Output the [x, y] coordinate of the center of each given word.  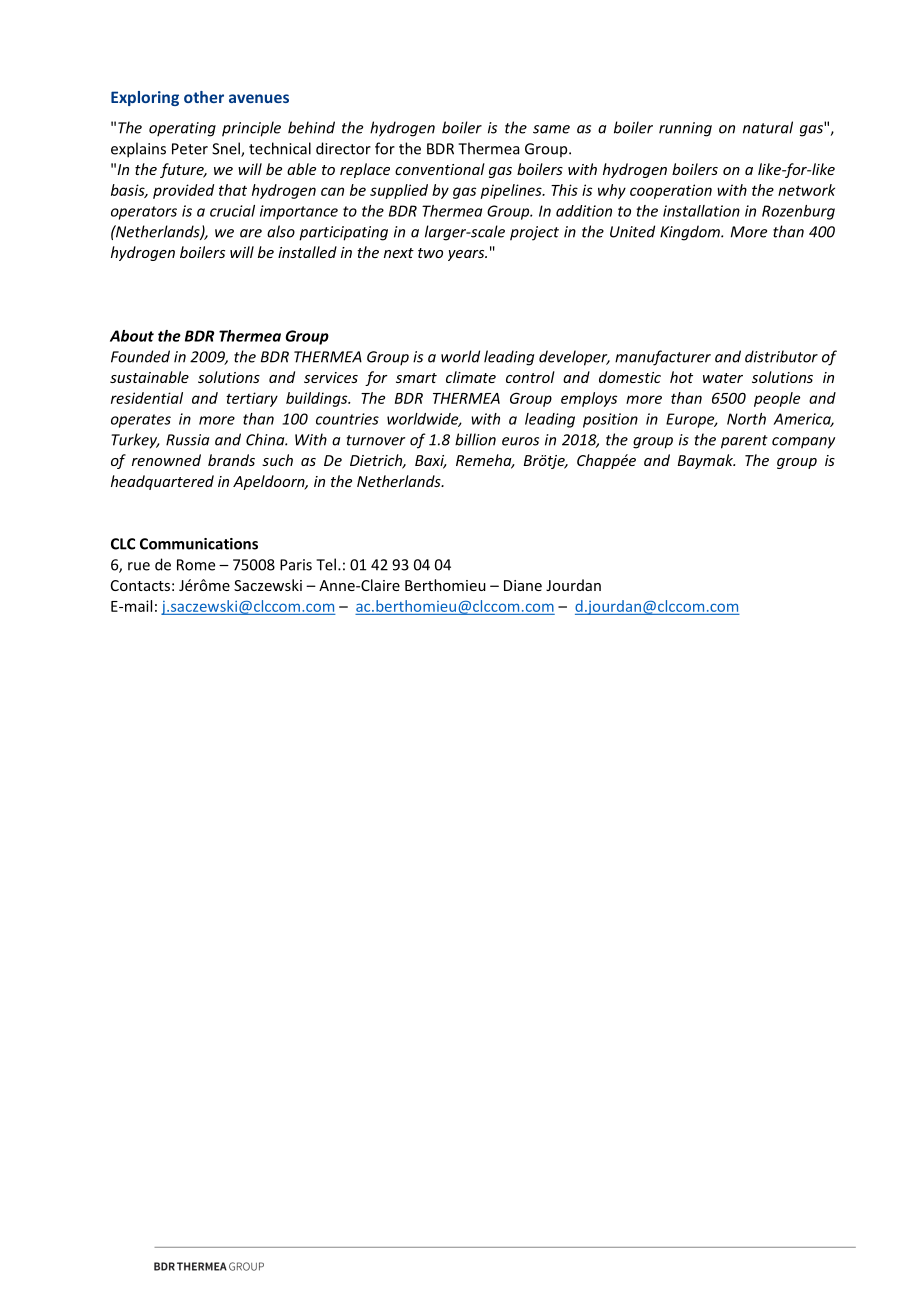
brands [231, 460]
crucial [232, 211]
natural [768, 127]
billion [475, 439]
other [204, 97]
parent [744, 442]
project [534, 233]
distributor [781, 356]
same [551, 129]
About [132, 336]
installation [701, 211]
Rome [196, 565]
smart [416, 378]
